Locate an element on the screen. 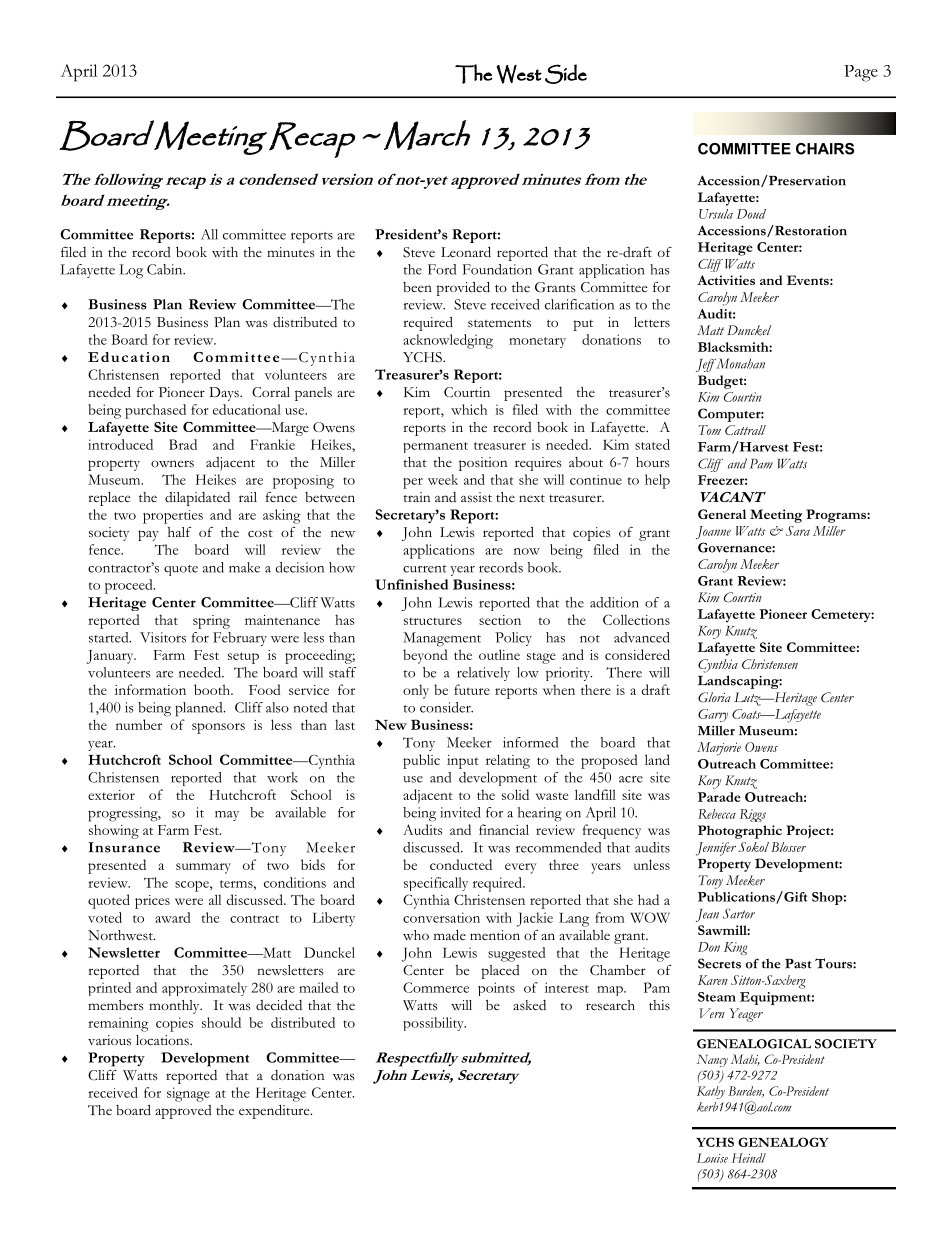 This screenshot has height=1233, width=952. acknowledging is located at coordinates (448, 341).
